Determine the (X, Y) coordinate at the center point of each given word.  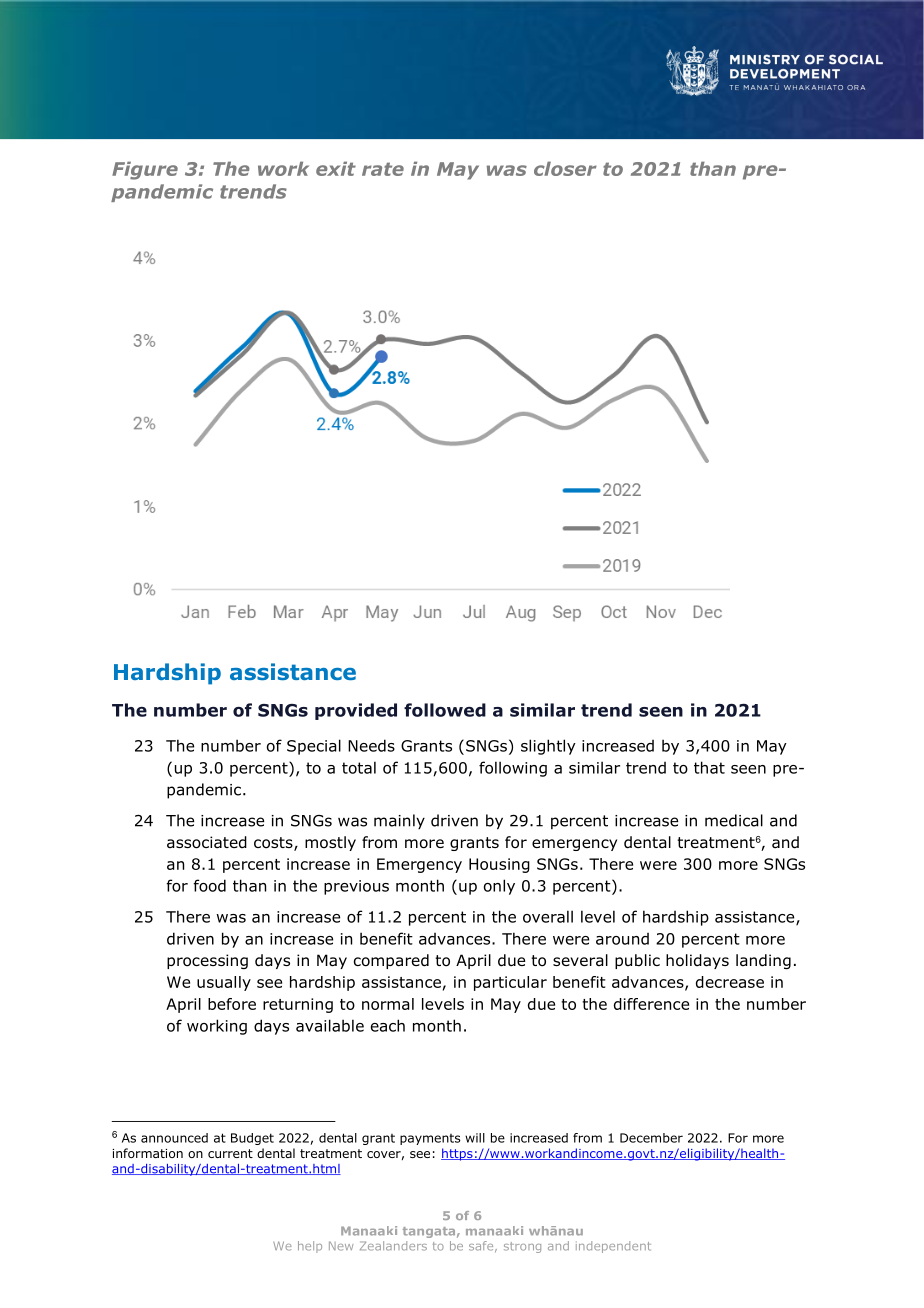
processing (207, 961)
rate (383, 169)
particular (510, 983)
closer (565, 168)
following (513, 769)
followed (445, 710)
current (230, 1153)
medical (734, 820)
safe (482, 1246)
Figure (145, 170)
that (709, 767)
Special (314, 747)
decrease (730, 982)
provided (356, 711)
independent (613, 1247)
